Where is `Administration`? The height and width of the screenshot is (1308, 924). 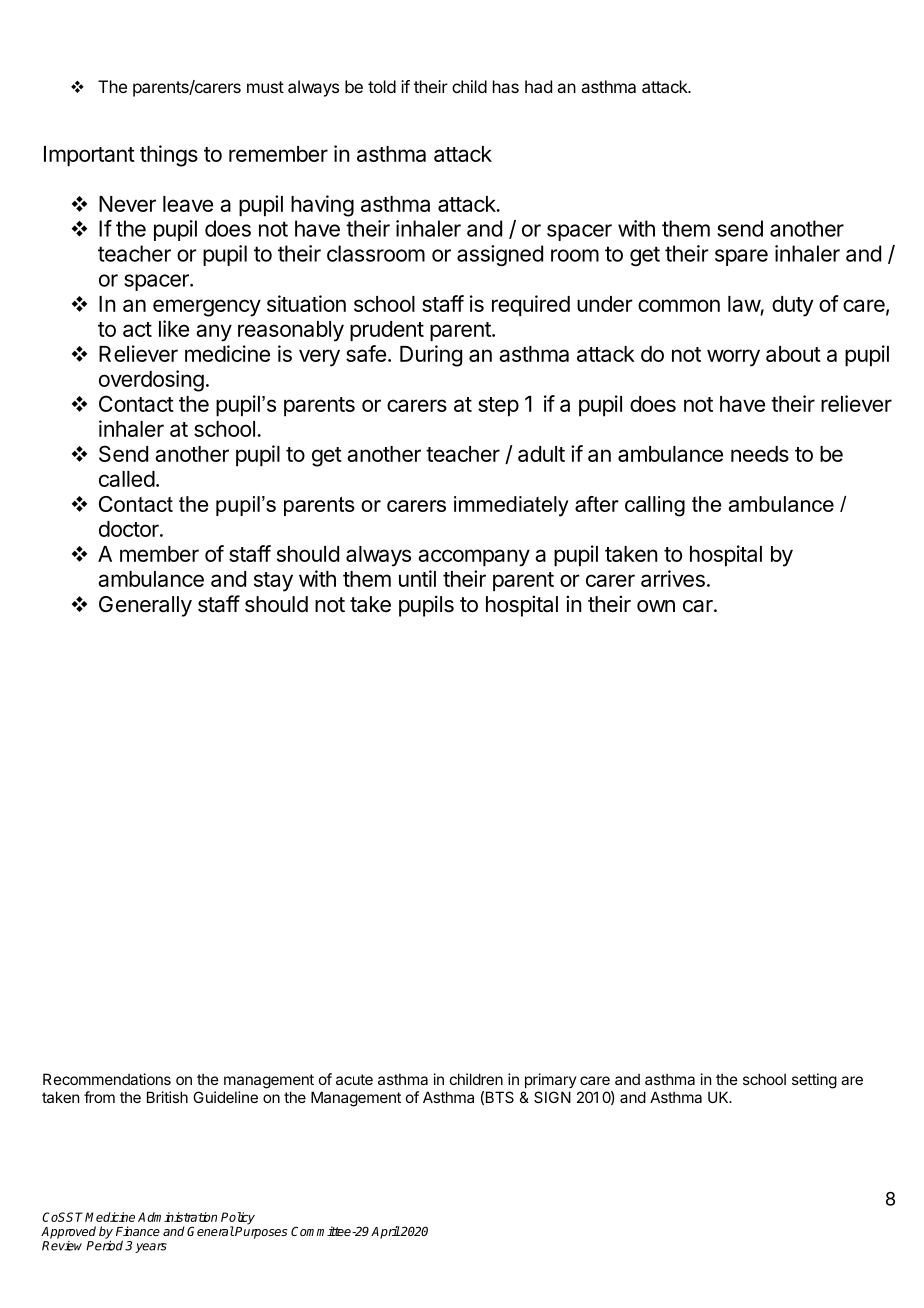
Administration is located at coordinates (177, 1217).
